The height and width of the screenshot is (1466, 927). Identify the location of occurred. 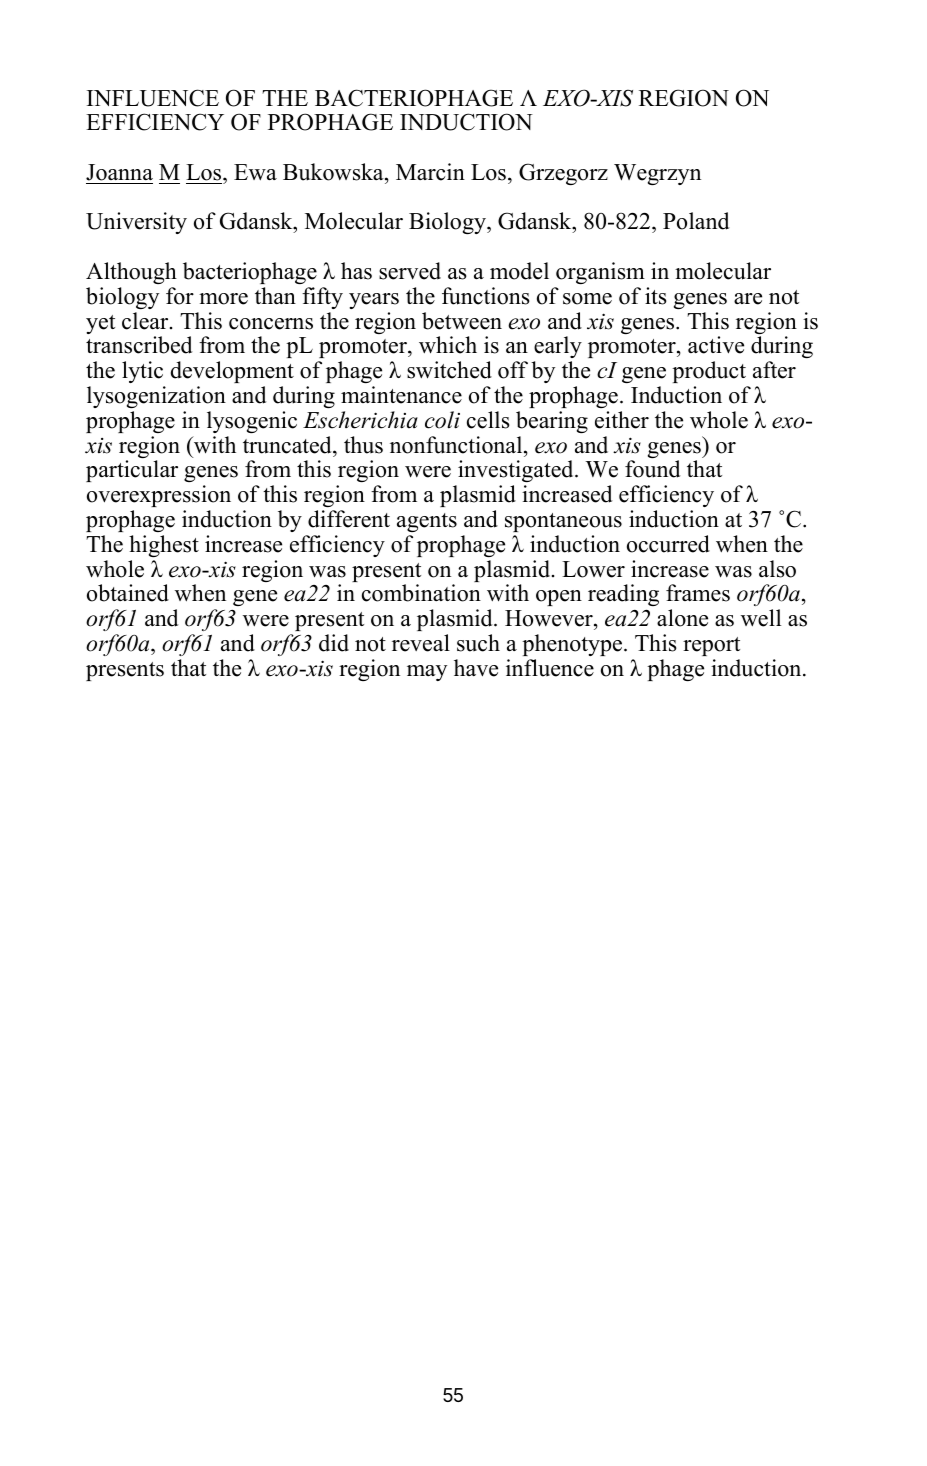
(668, 544).
